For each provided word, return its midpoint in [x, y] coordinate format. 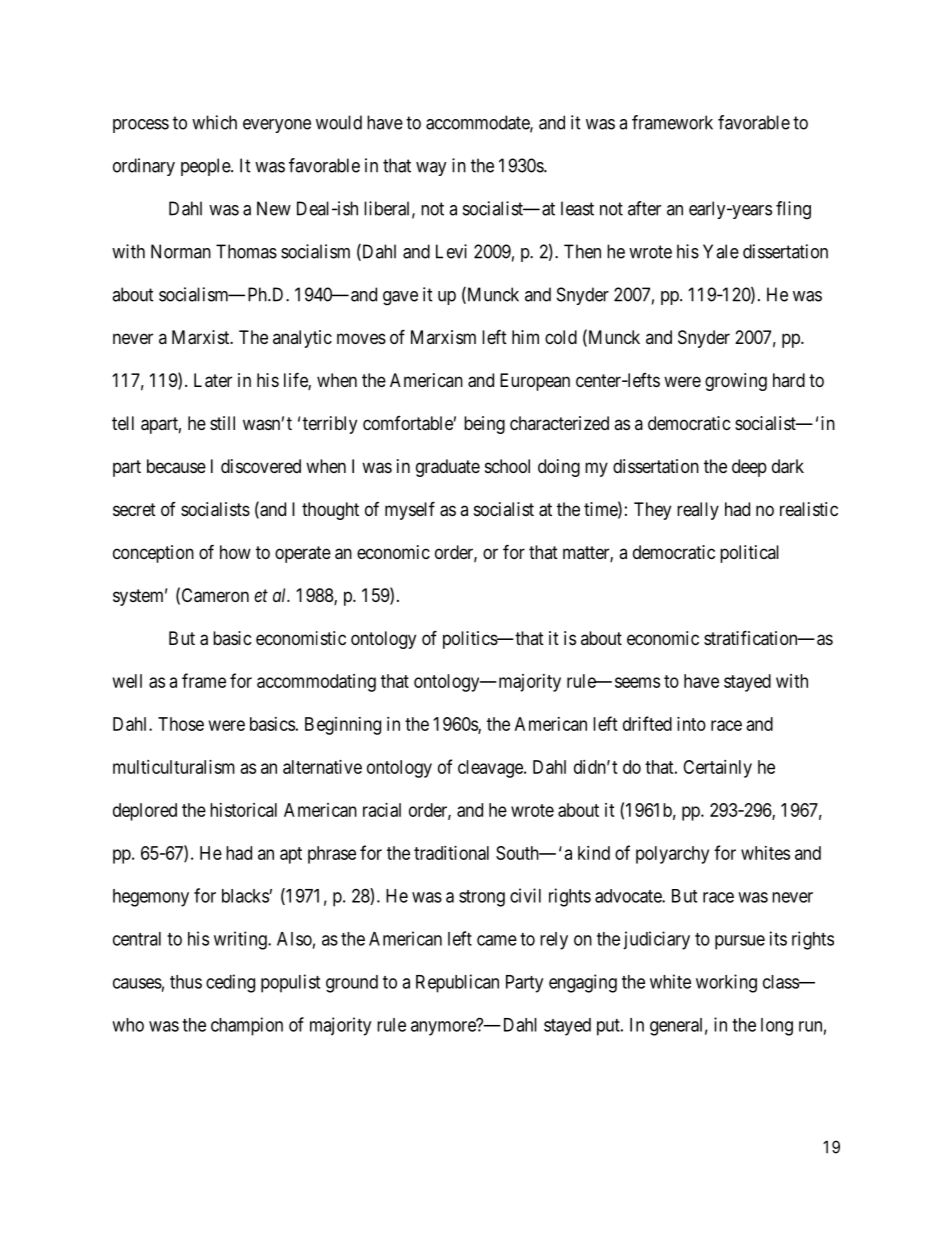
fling [793, 210]
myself [410, 510]
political [749, 554]
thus [186, 982]
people [206, 167]
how [235, 552]
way [431, 169]
